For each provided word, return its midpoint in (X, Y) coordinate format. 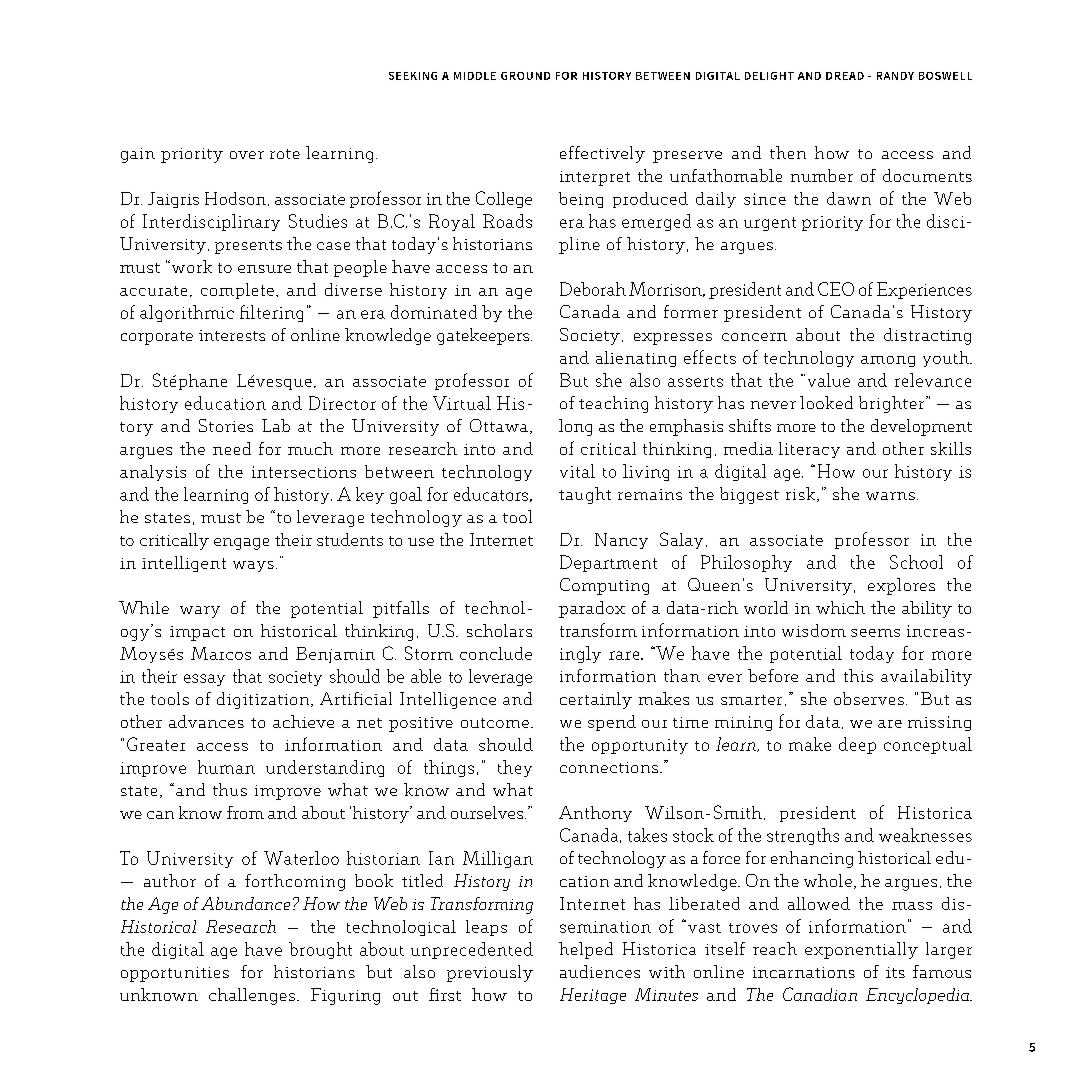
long (575, 427)
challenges (252, 996)
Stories (226, 425)
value (829, 380)
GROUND (525, 76)
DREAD (845, 76)
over (247, 155)
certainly (596, 700)
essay (204, 680)
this (858, 675)
